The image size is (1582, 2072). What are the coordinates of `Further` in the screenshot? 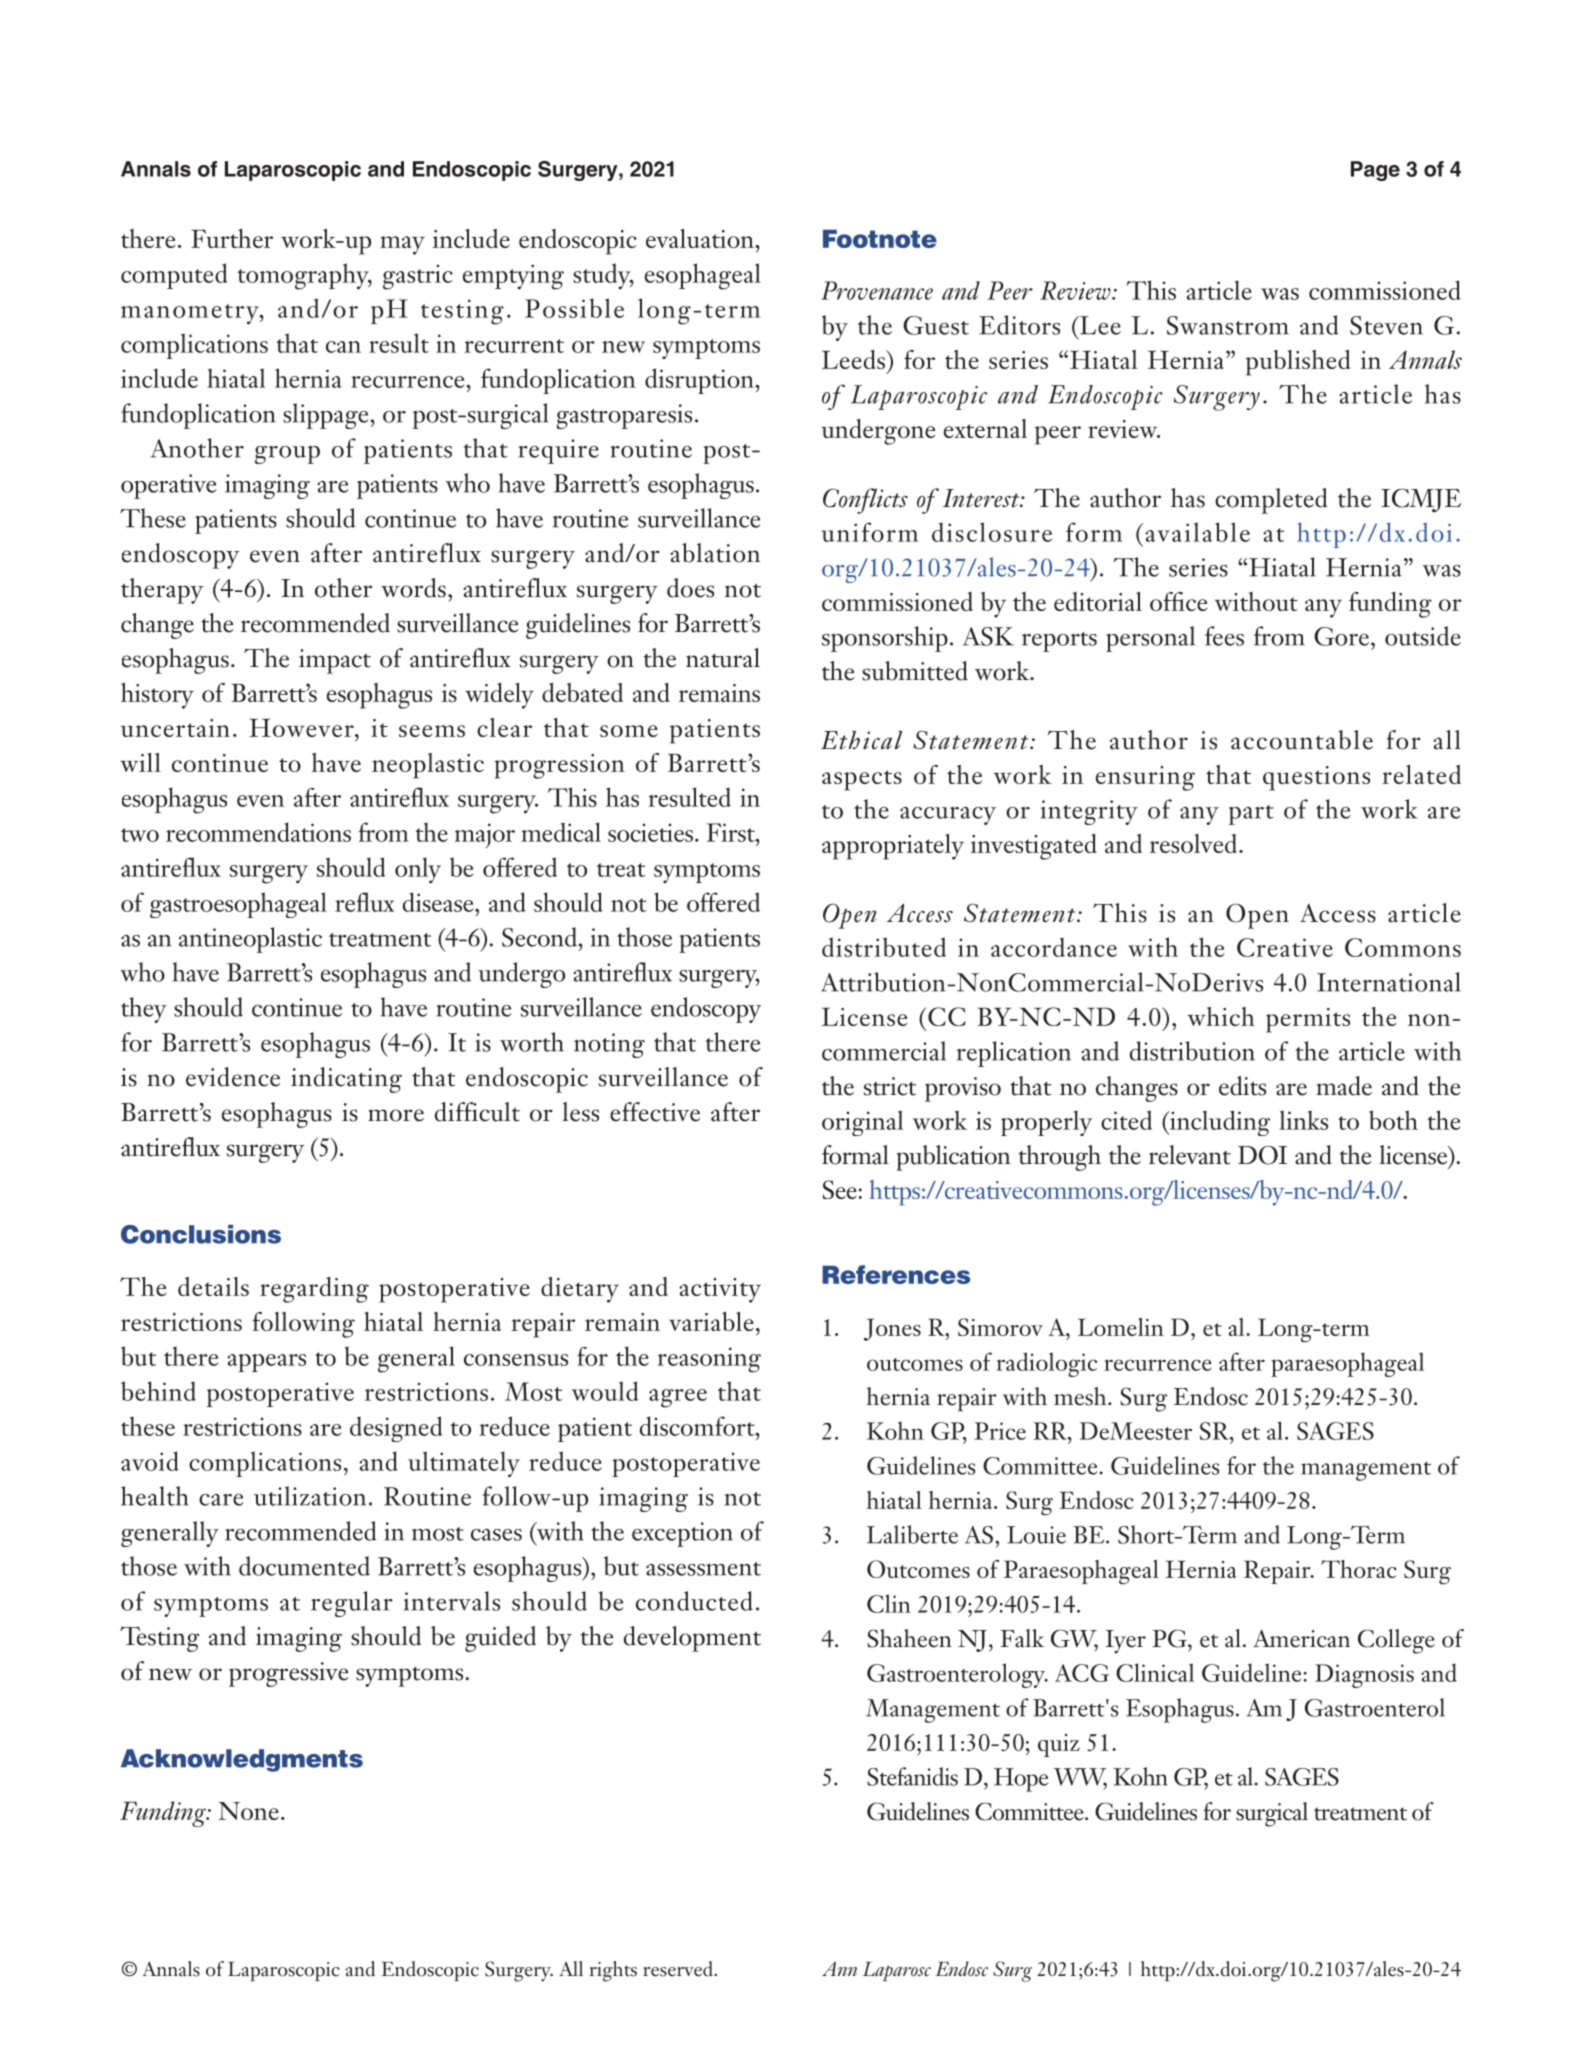 It's located at (232, 238).
